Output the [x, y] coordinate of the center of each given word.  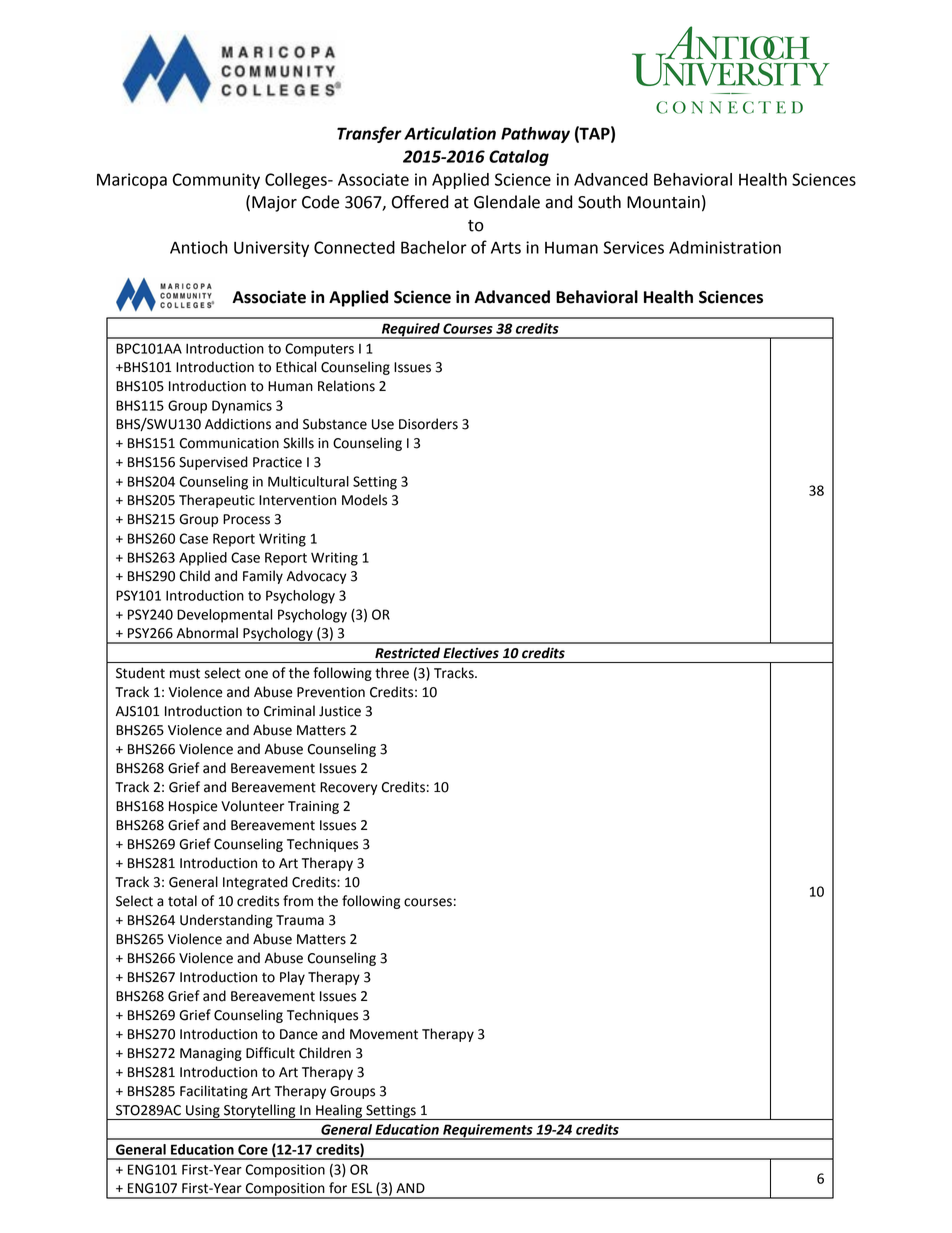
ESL [362, 1188]
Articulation [450, 133]
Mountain [663, 202]
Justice [340, 711]
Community [216, 181]
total [182, 901]
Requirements [488, 1132]
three [392, 673]
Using [203, 1112]
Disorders [428, 424]
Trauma [300, 920]
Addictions [238, 424]
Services [633, 247]
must [185, 673]
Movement [384, 1034]
